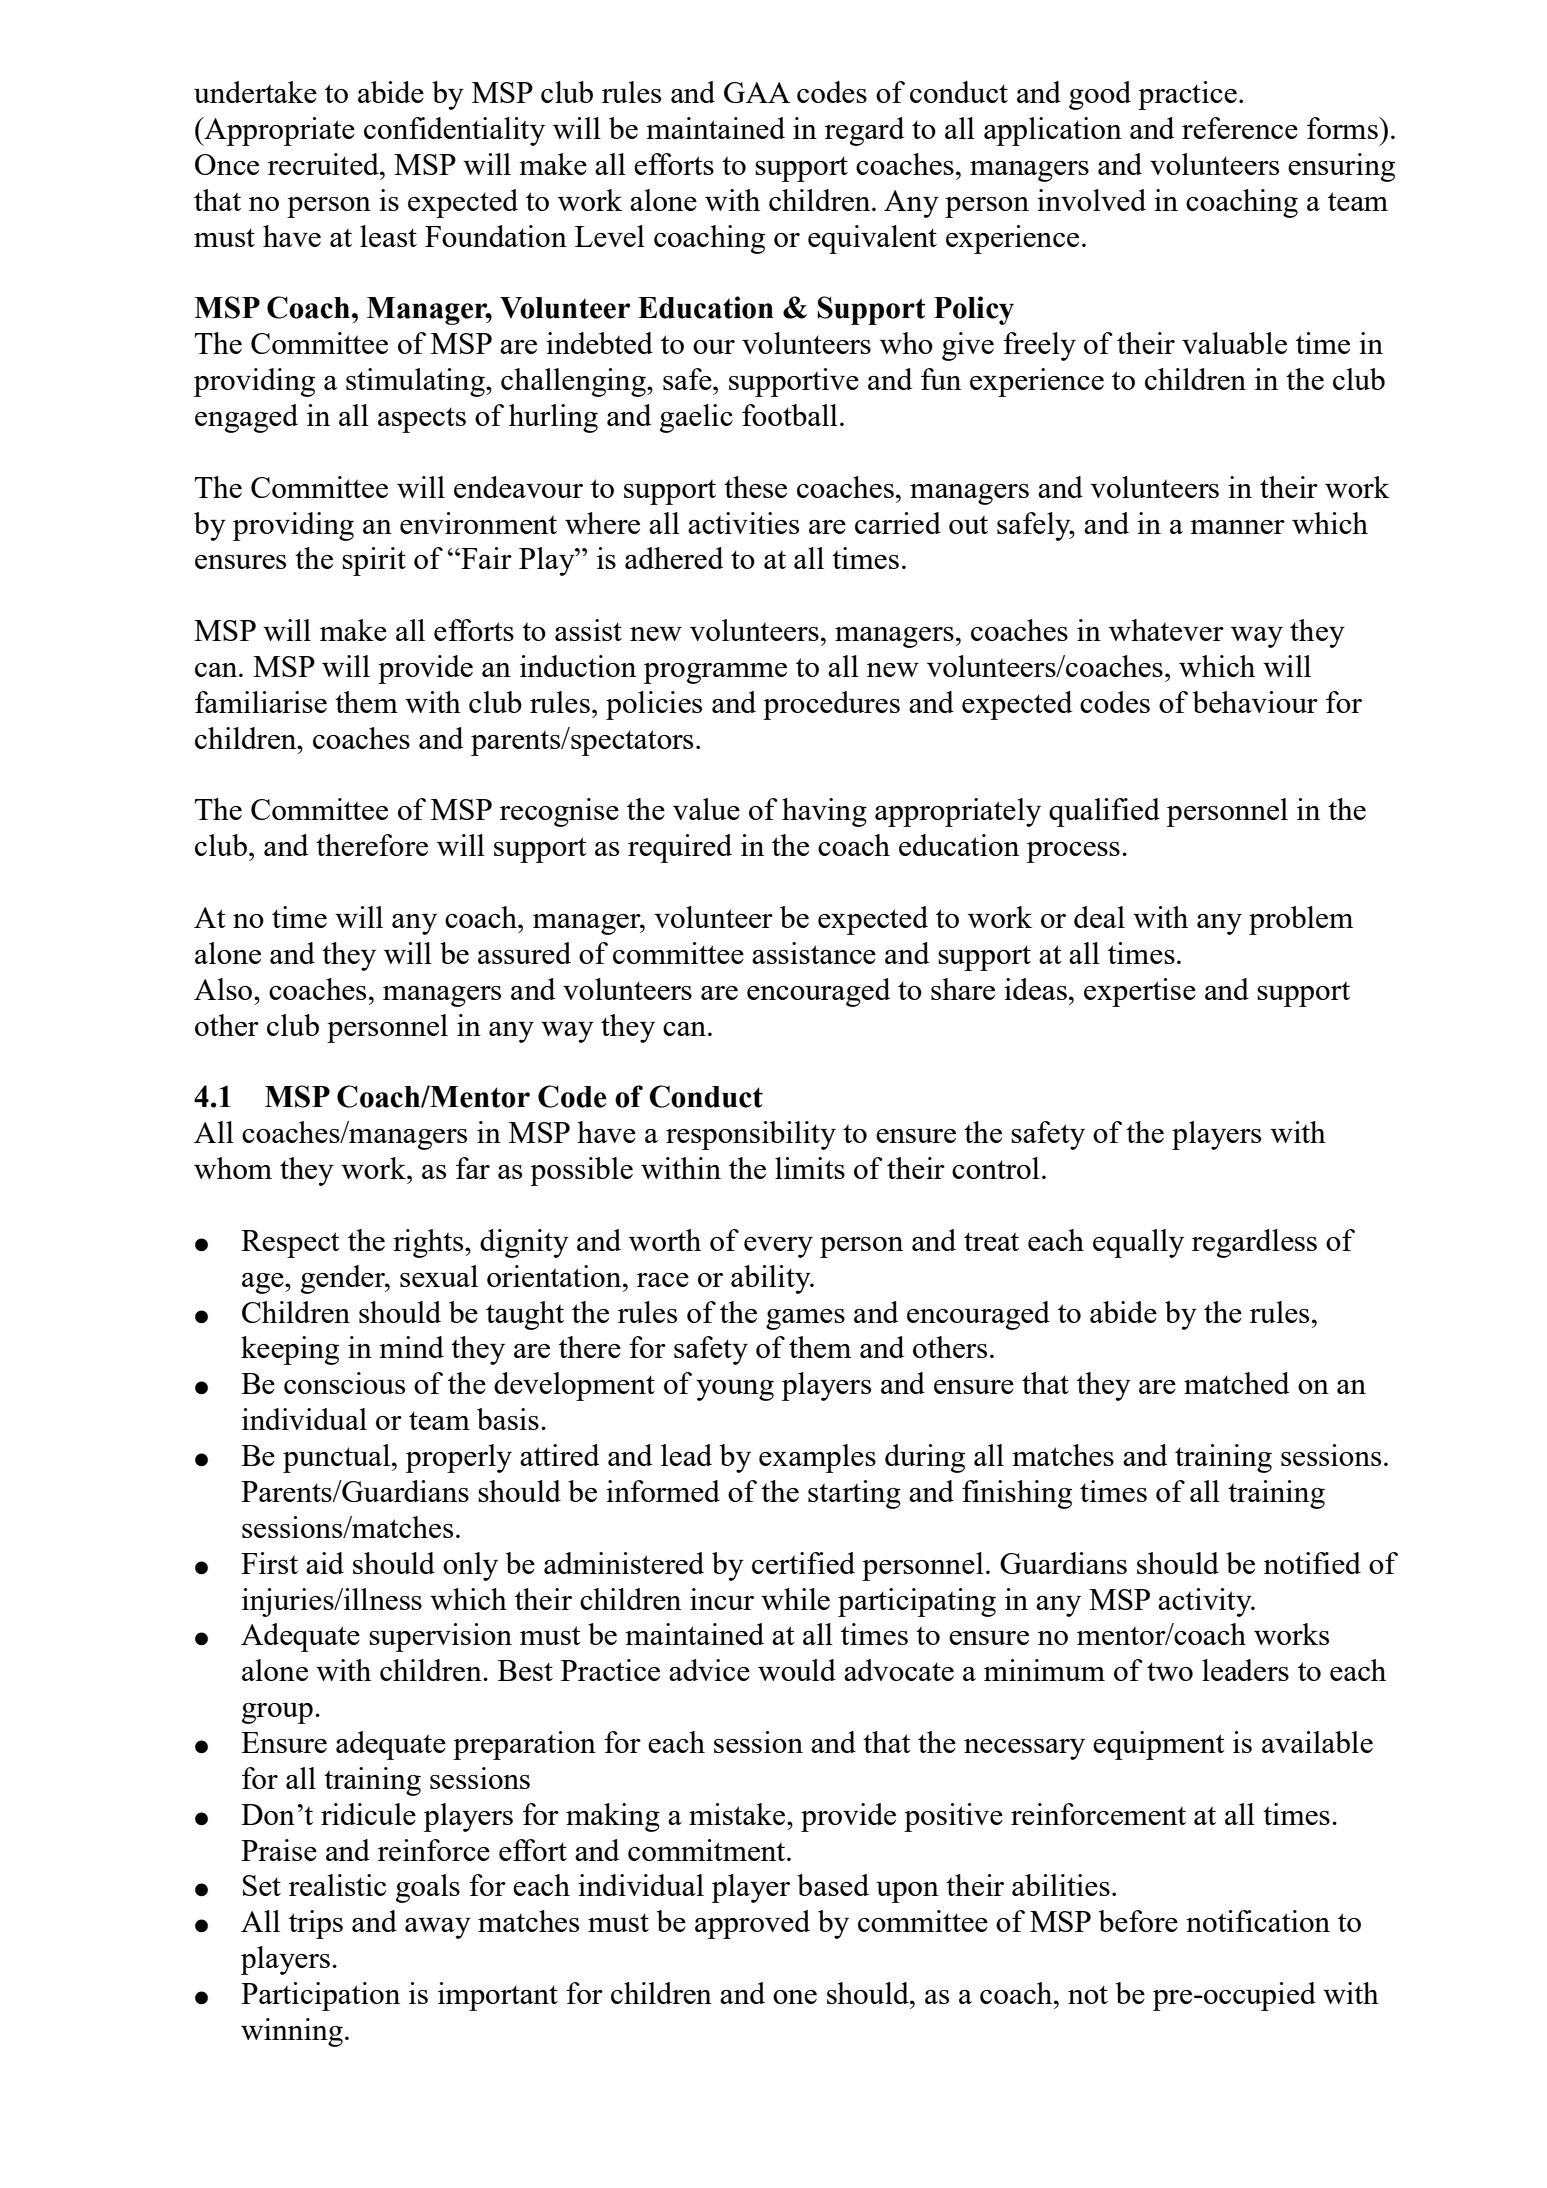 This image has width=1547, height=2188. I want to click on notification, so click(1258, 1921).
